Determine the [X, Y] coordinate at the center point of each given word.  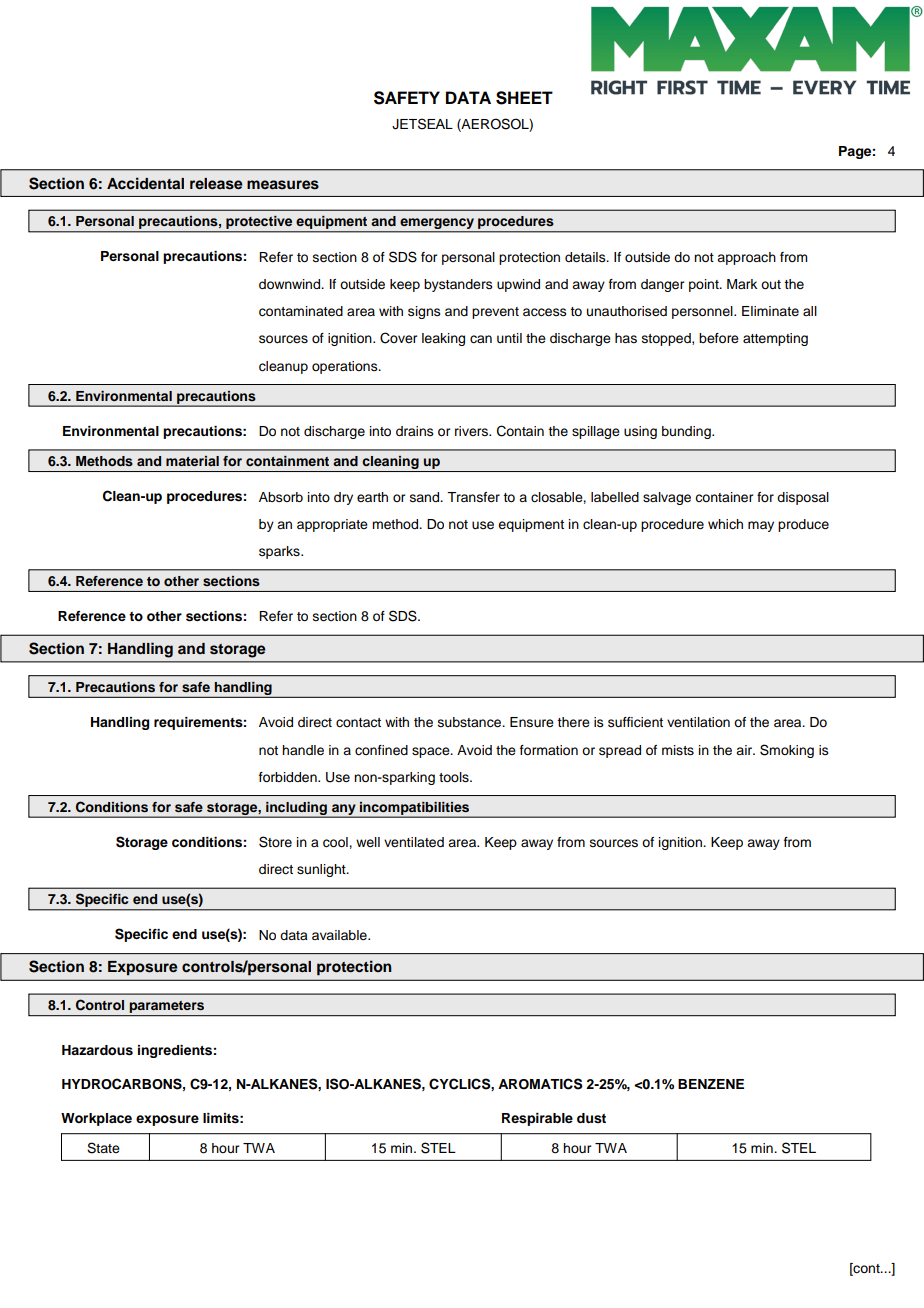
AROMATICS [540, 1084]
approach [746, 258]
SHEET [524, 98]
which [725, 524]
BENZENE [711, 1084]
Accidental [145, 183]
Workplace [96, 1119]
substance [471, 722]
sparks [280, 552]
